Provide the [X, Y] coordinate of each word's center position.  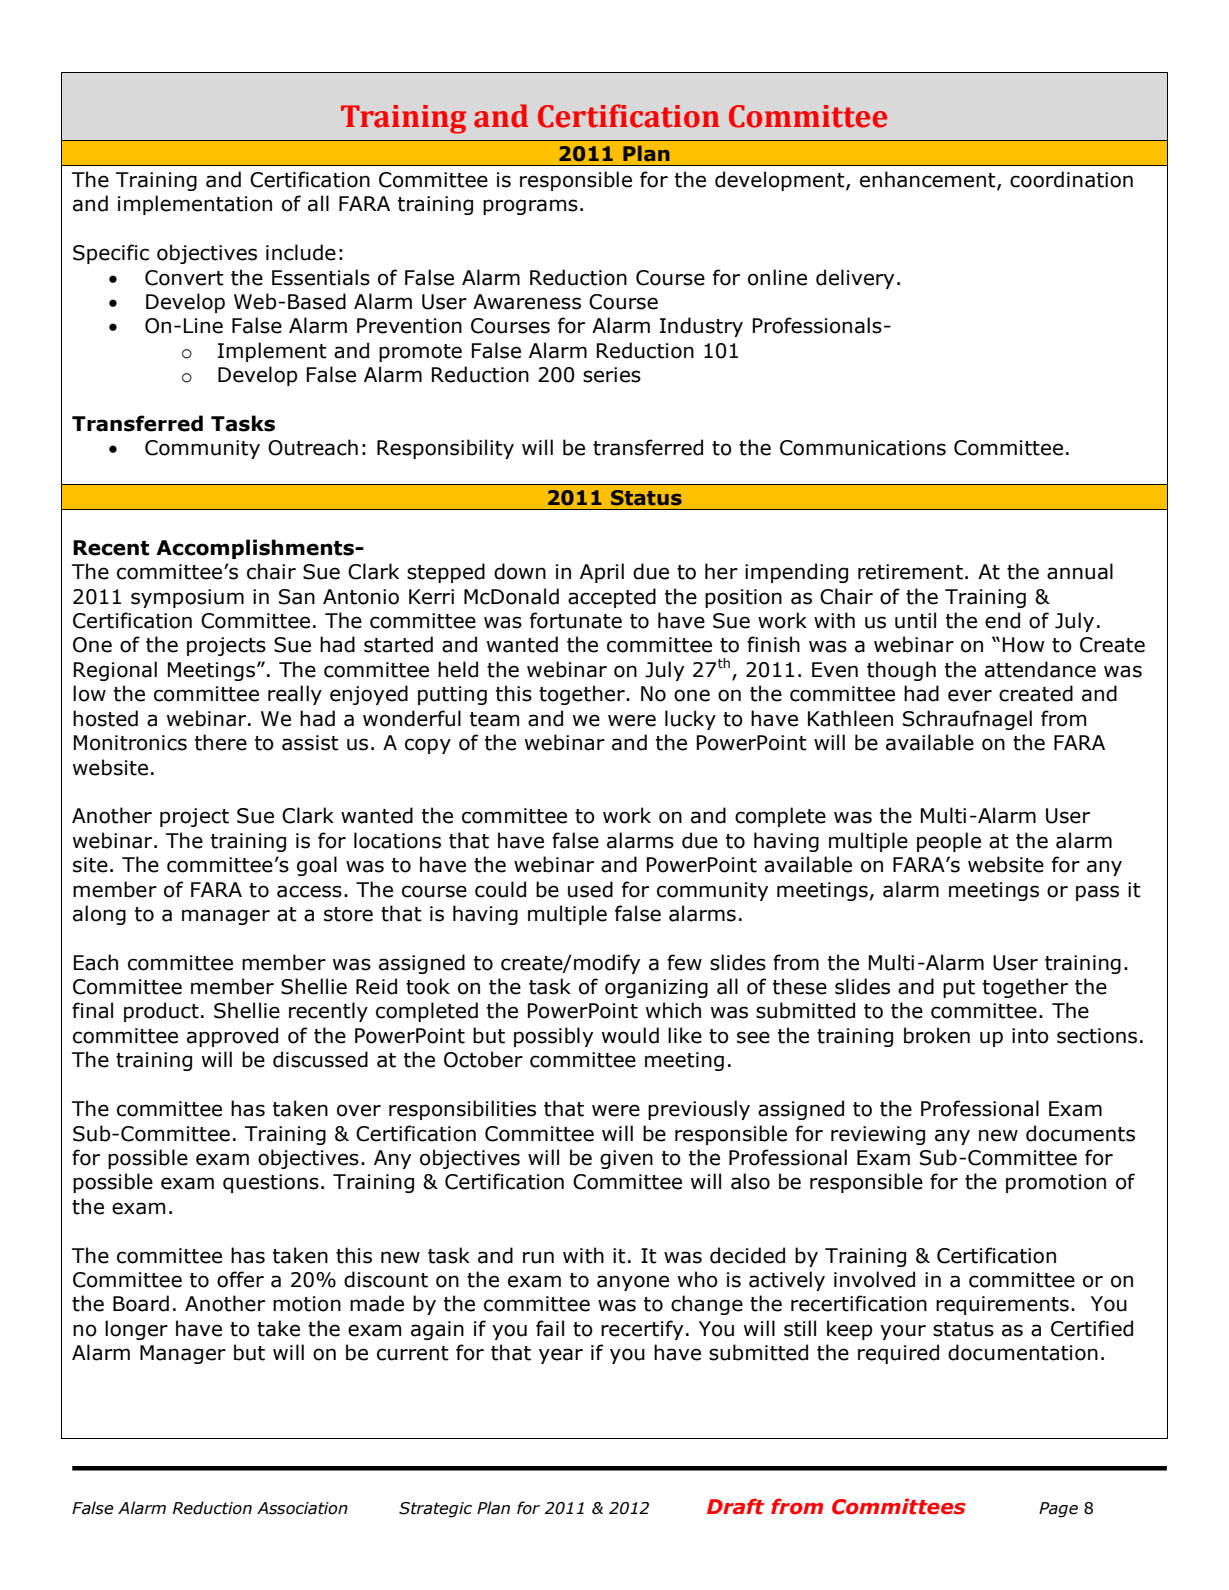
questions [271, 1183]
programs [530, 207]
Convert [184, 278]
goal [317, 866]
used [590, 889]
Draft [735, 1506]
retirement [910, 572]
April [602, 573]
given [626, 1159]
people [949, 842]
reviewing [878, 1135]
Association [302, 1508]
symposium [187, 598]
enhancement [929, 180]
